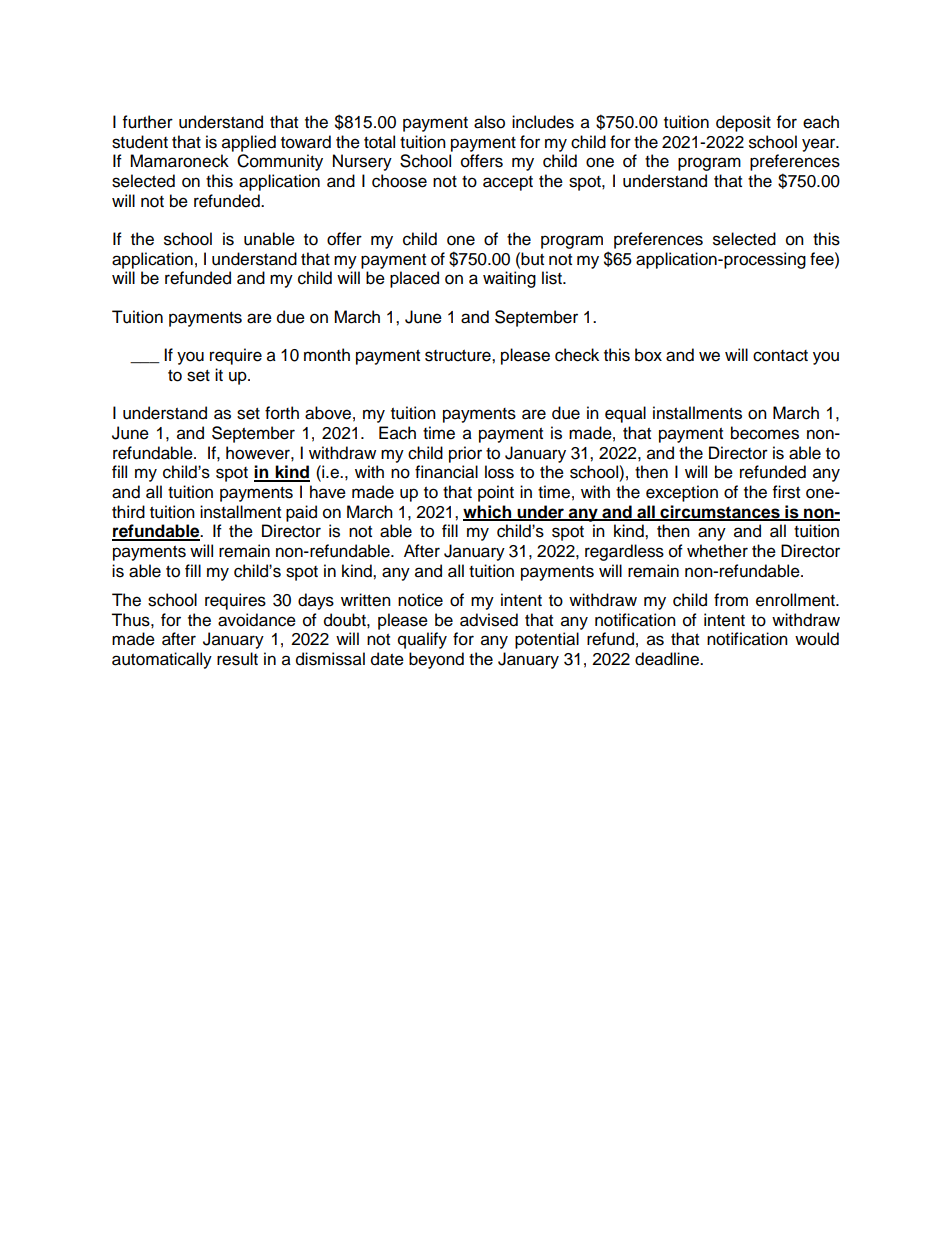  What do you see at coordinates (237, 659) in the screenshot?
I see `result` at bounding box center [237, 659].
